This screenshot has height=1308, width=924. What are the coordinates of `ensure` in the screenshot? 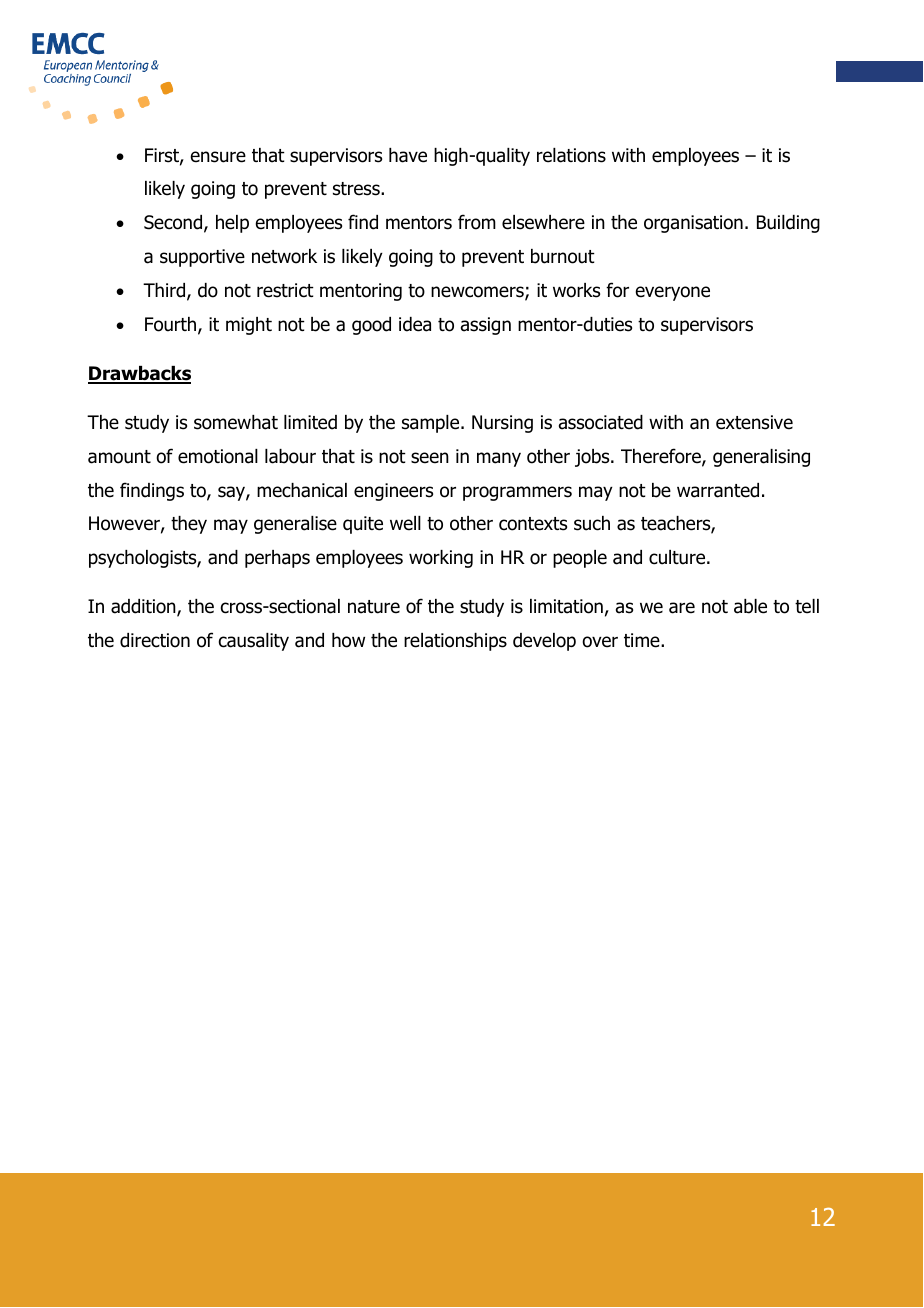 It's located at (218, 157).
